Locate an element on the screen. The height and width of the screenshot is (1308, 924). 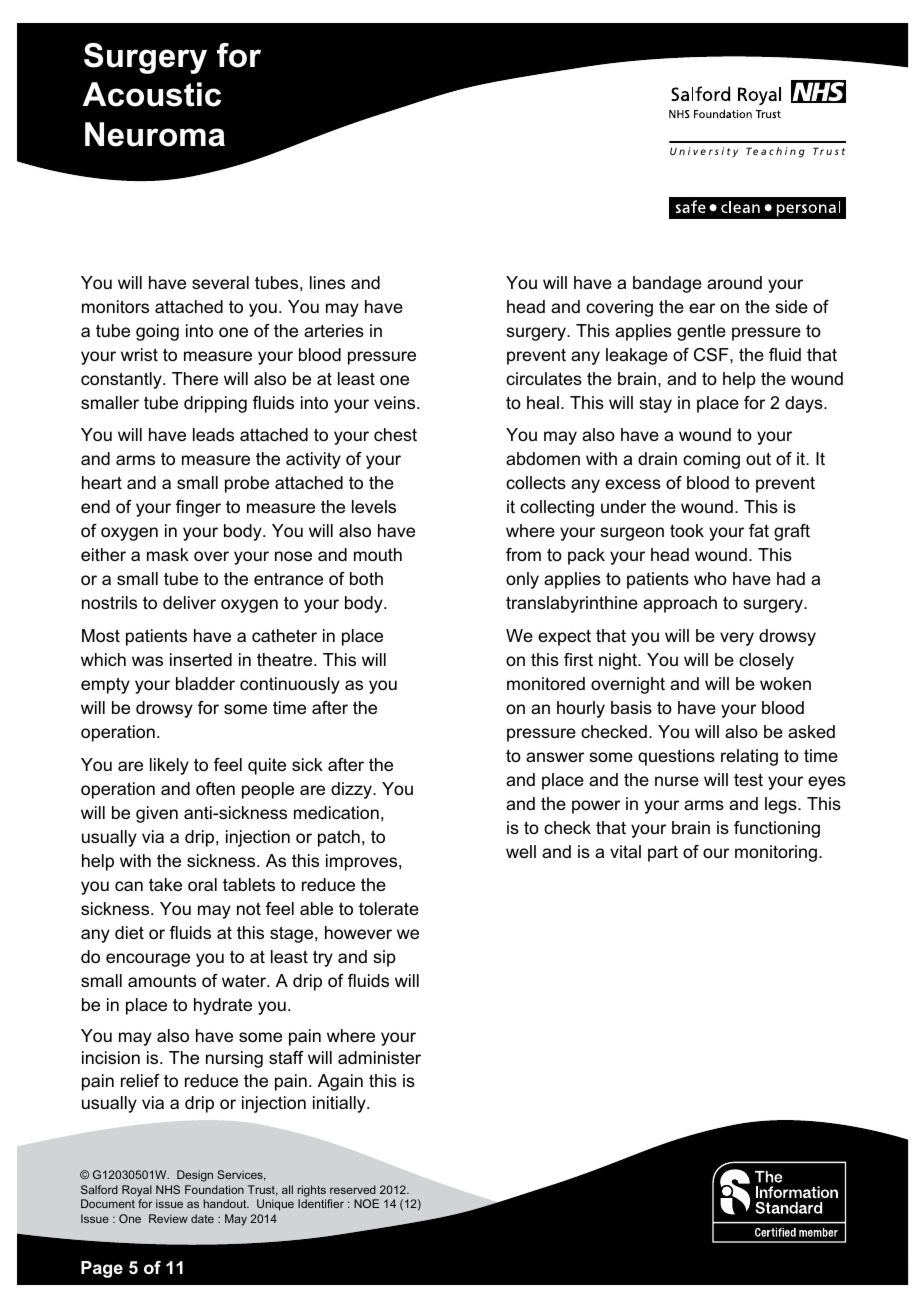
take is located at coordinates (165, 884).
